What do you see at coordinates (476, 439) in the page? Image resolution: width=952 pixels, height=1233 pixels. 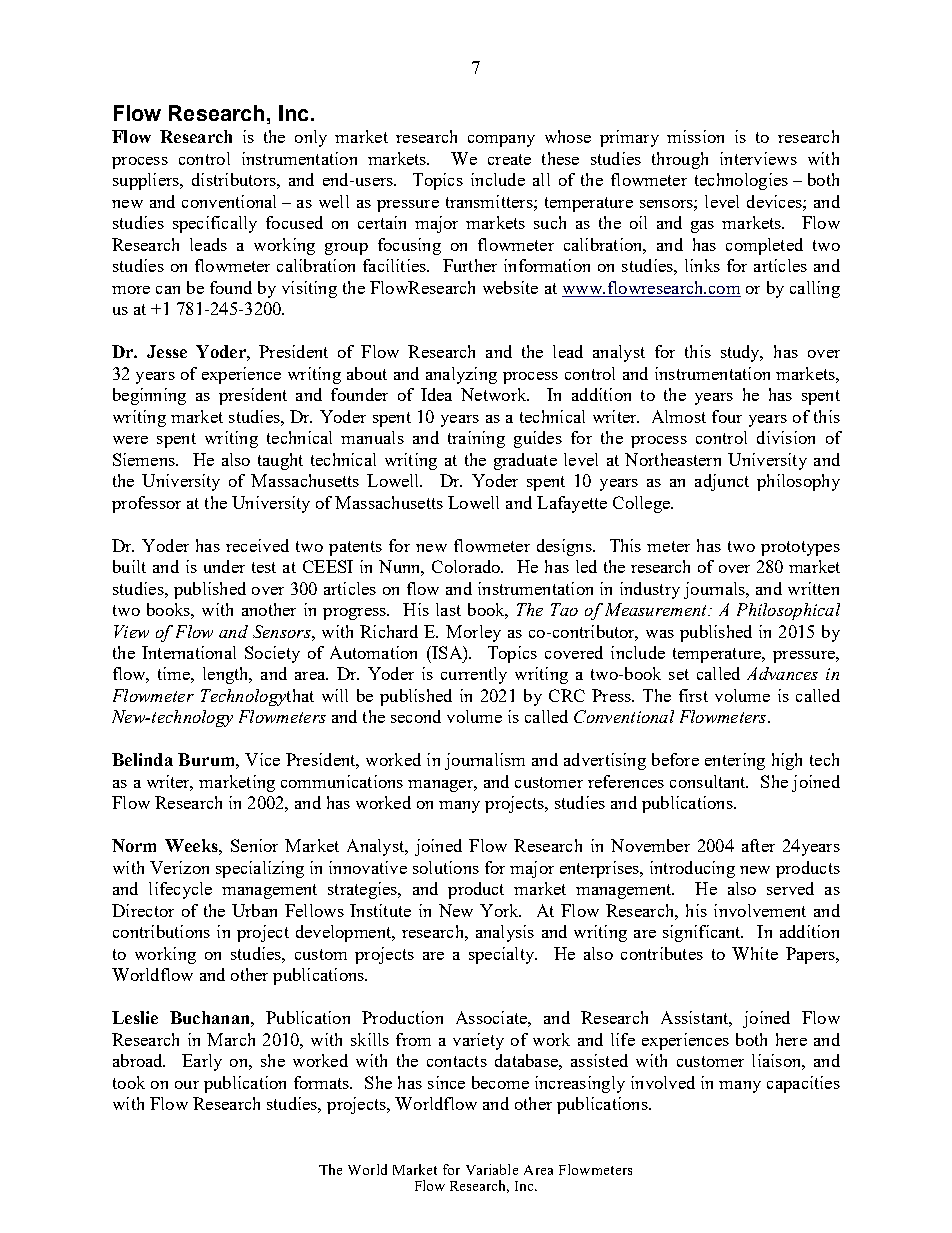 I see `training` at bounding box center [476, 439].
